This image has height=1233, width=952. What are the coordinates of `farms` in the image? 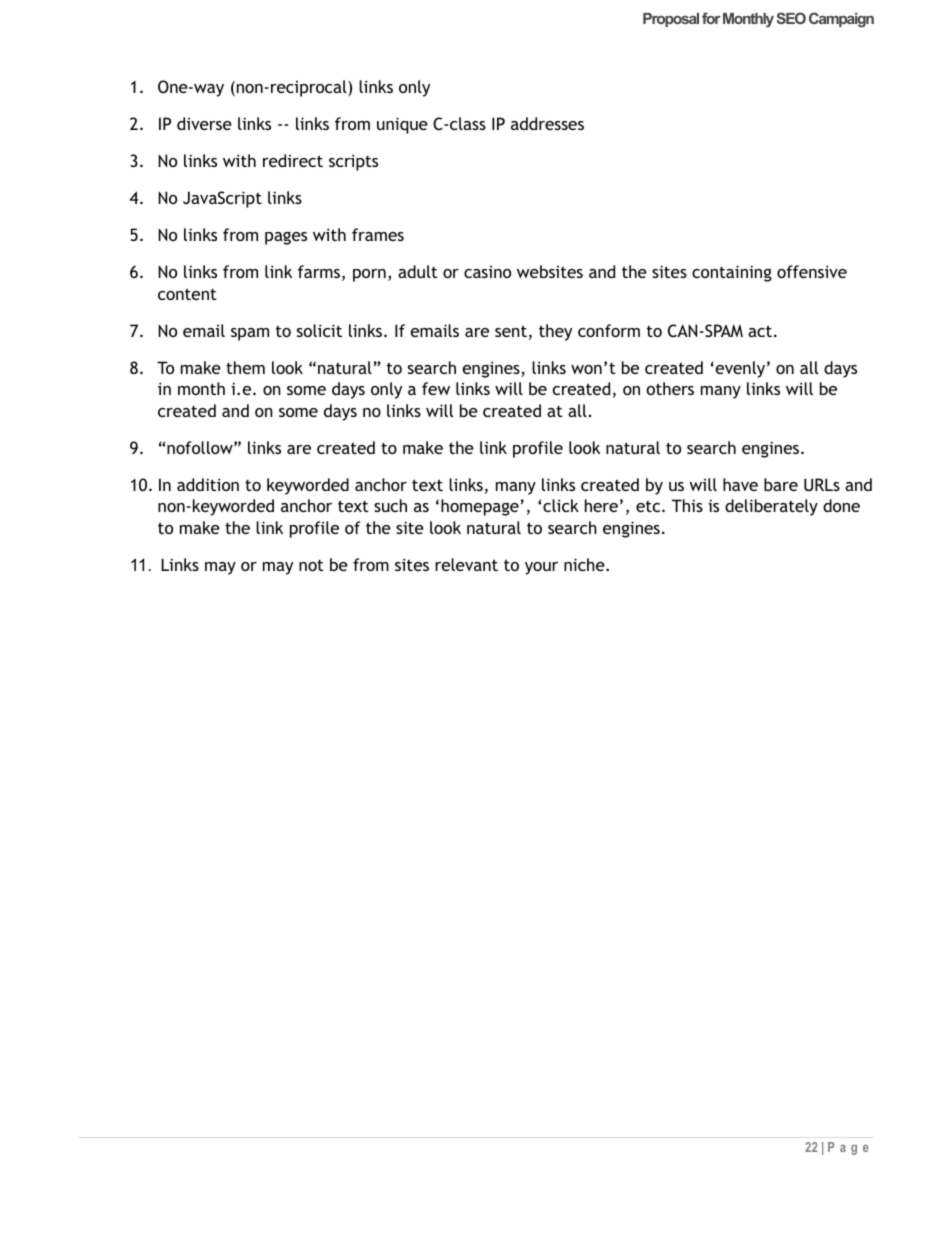 It's located at (320, 273).
